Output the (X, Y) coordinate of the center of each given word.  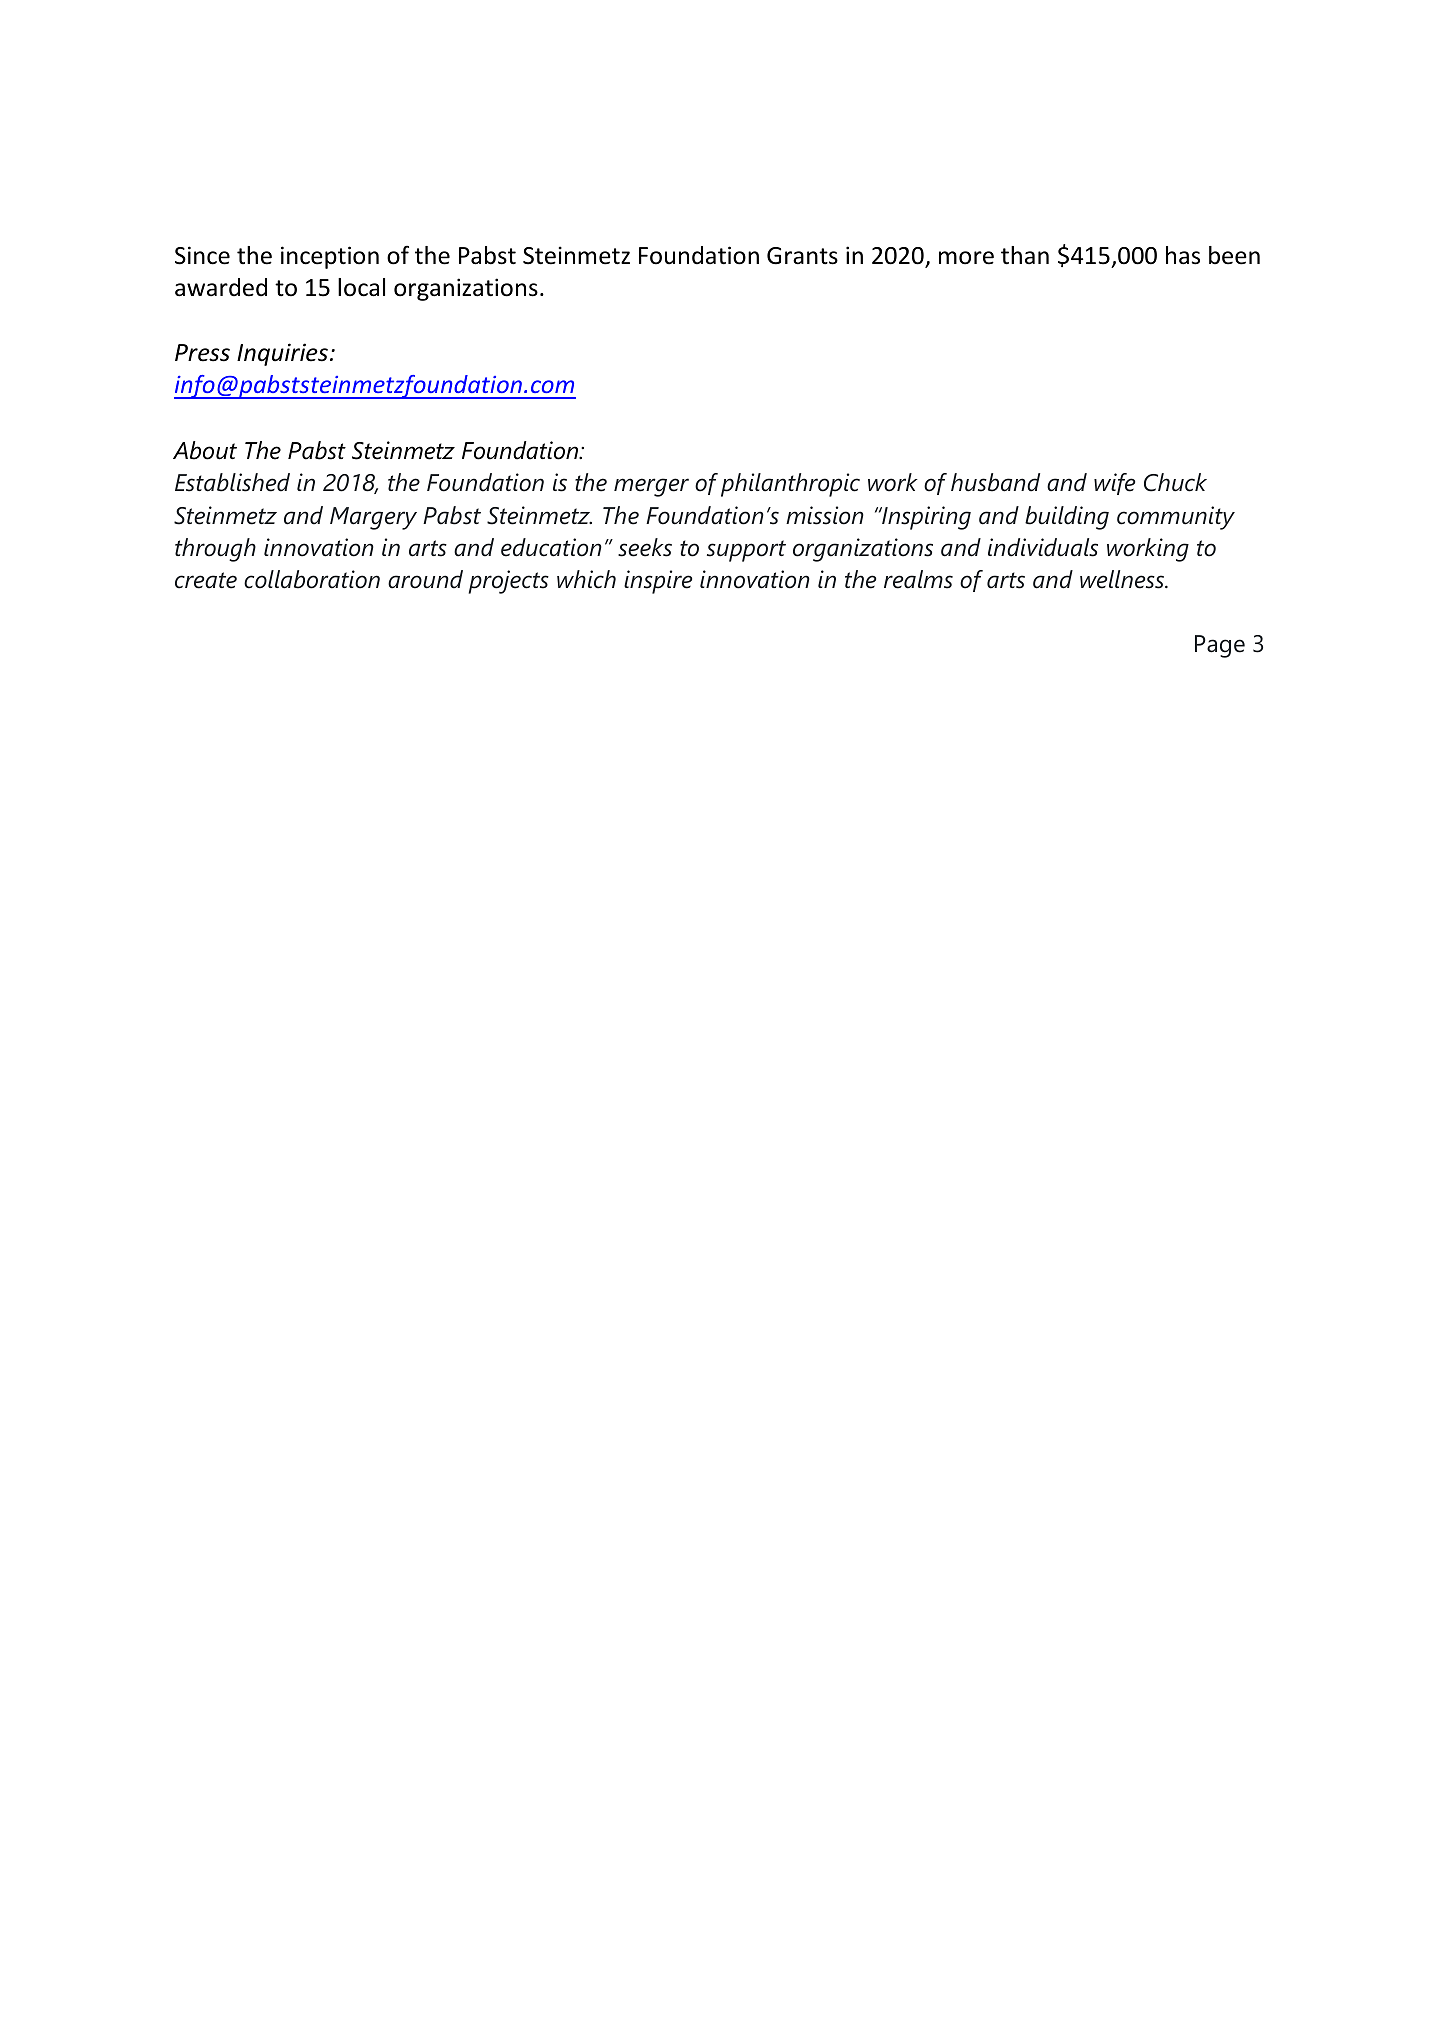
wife (1114, 484)
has (1183, 255)
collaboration (312, 579)
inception (330, 257)
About (205, 450)
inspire (658, 582)
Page (1220, 646)
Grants (802, 256)
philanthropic (790, 485)
